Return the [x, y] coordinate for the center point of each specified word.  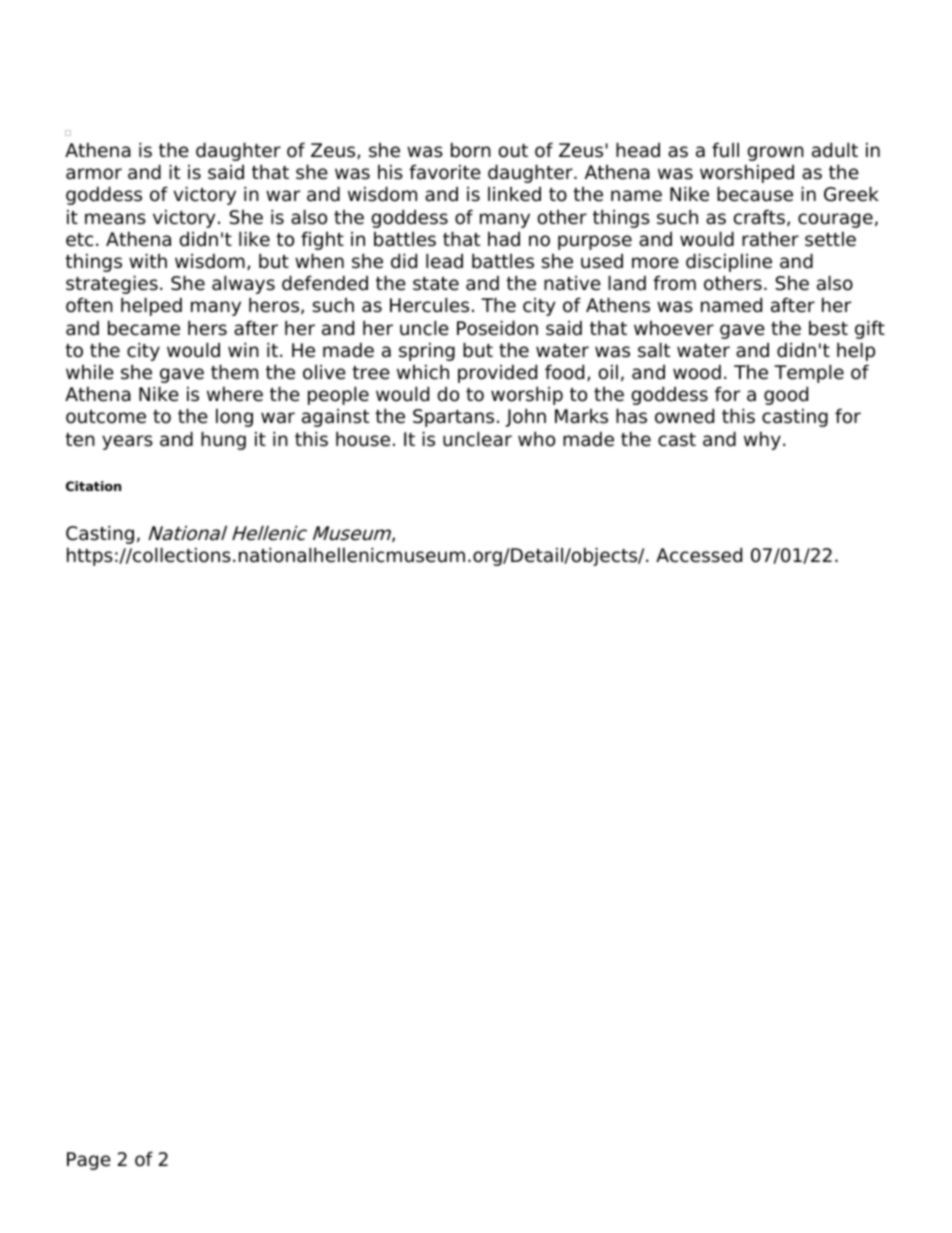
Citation [93, 486]
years [127, 442]
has [631, 416]
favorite [445, 172]
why [762, 440]
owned [684, 416]
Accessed [699, 555]
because [755, 194]
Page [89, 1161]
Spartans [453, 418]
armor [94, 174]
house [363, 439]
